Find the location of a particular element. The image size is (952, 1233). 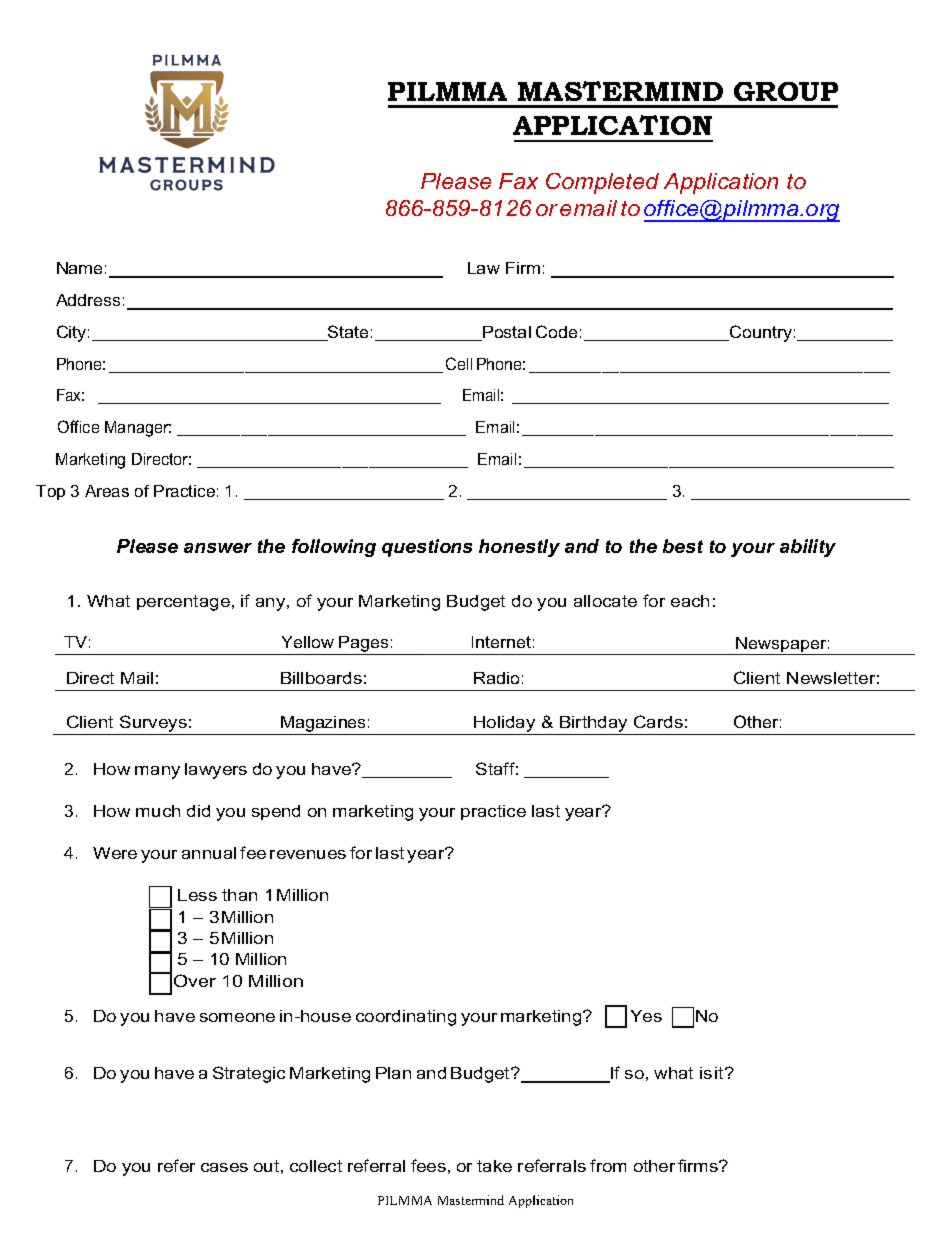

from is located at coordinates (608, 1165).
